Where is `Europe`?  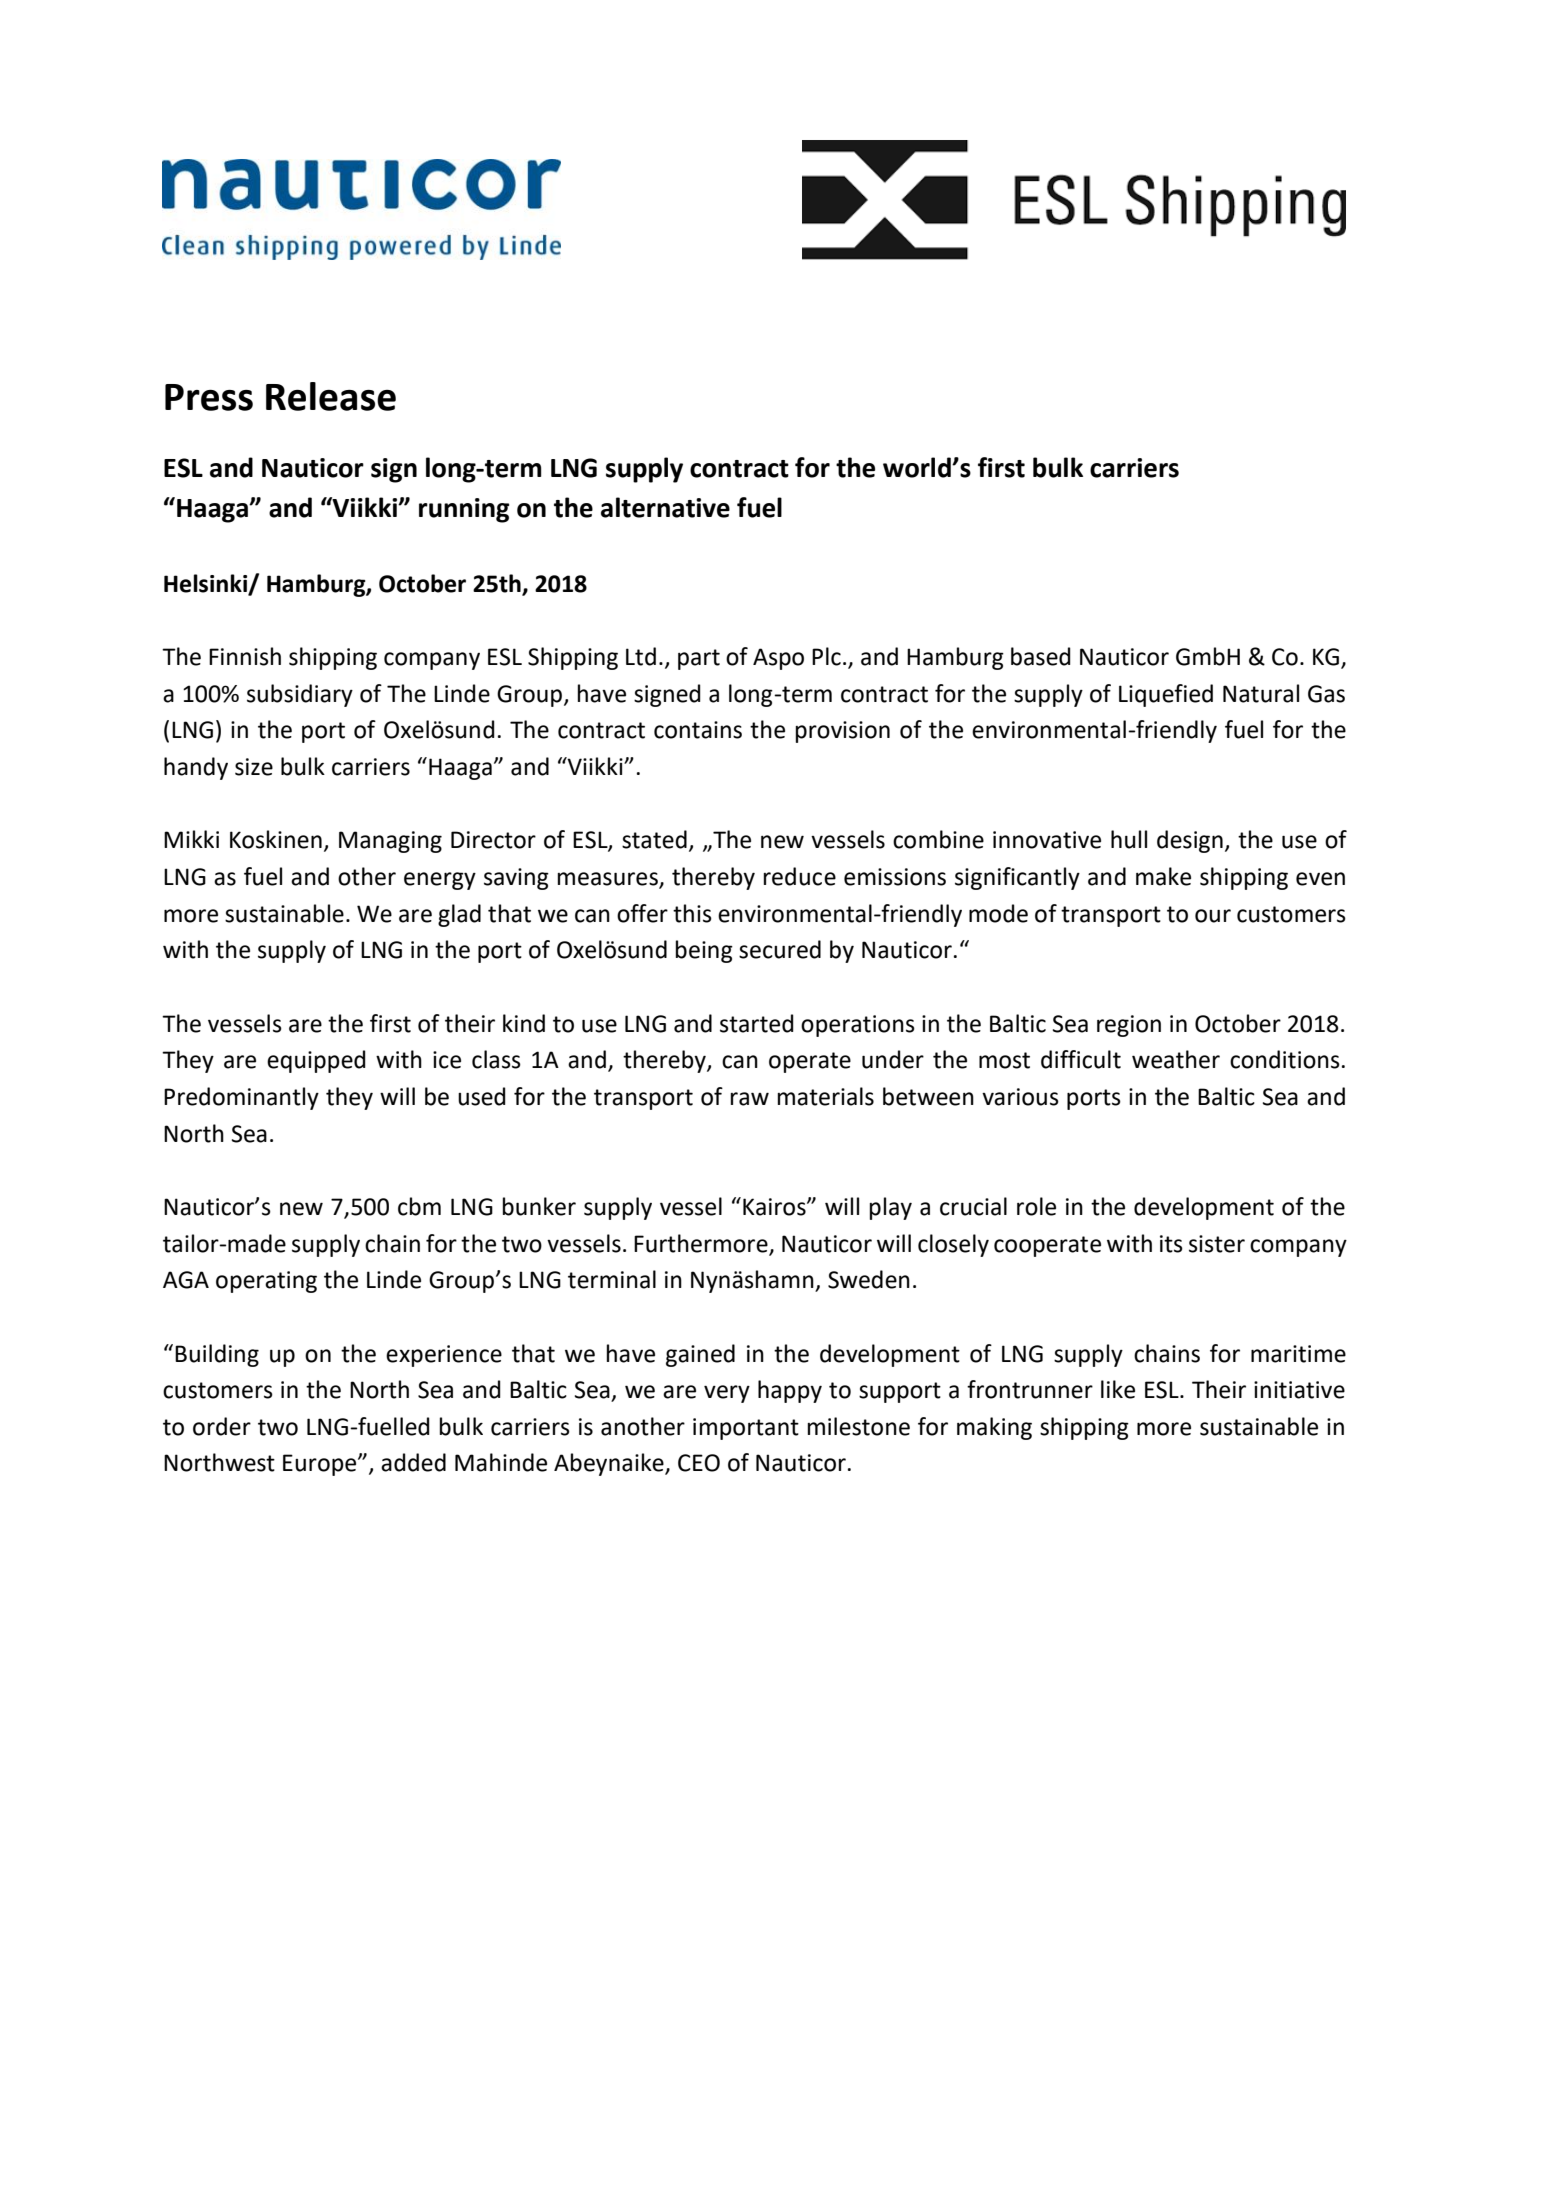 Europe is located at coordinates (321, 1465).
